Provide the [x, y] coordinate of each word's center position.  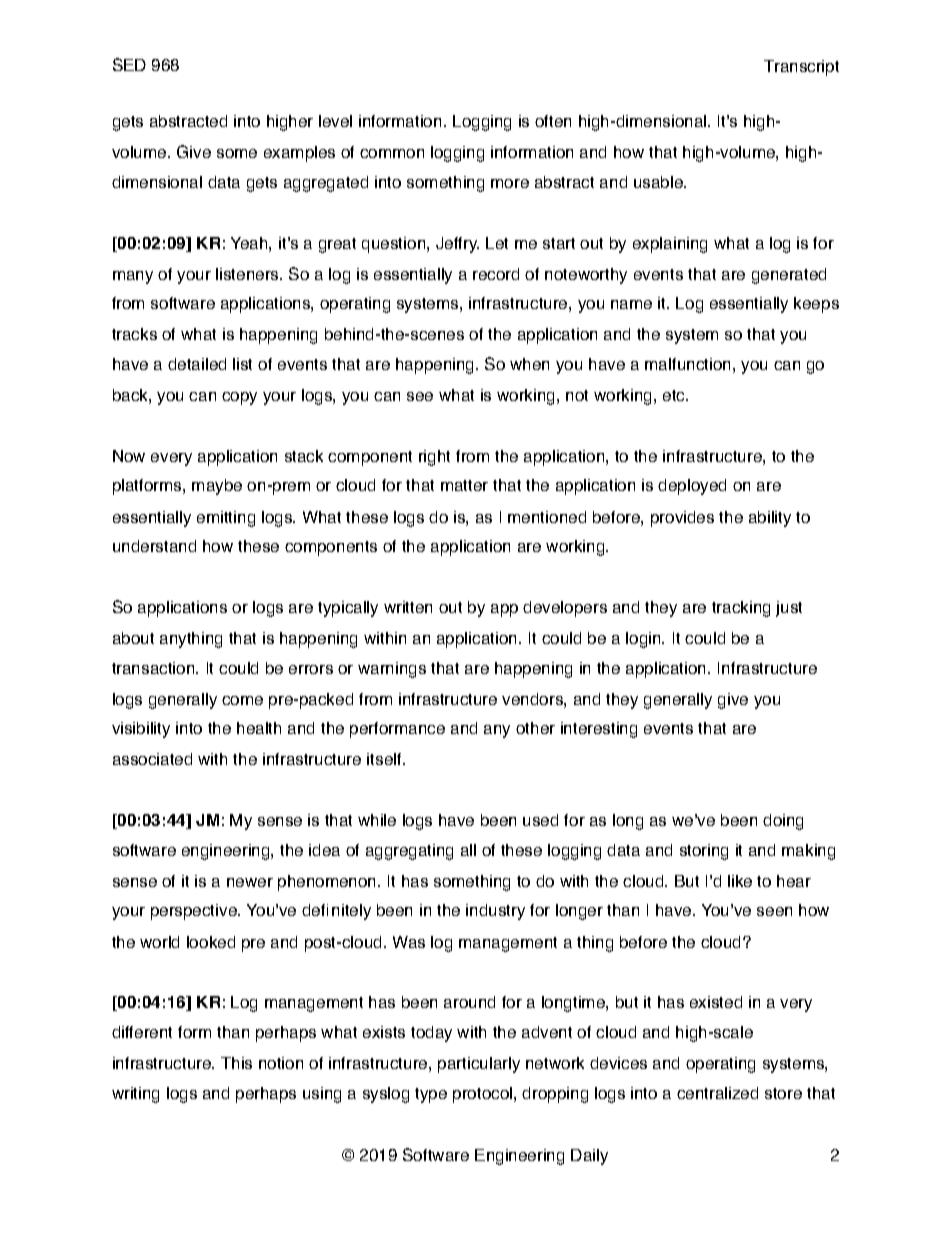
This [236, 1063]
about [133, 638]
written [408, 607]
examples [299, 154]
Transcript [801, 68]
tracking [741, 609]
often [553, 121]
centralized [717, 1093]
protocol [484, 1095]
